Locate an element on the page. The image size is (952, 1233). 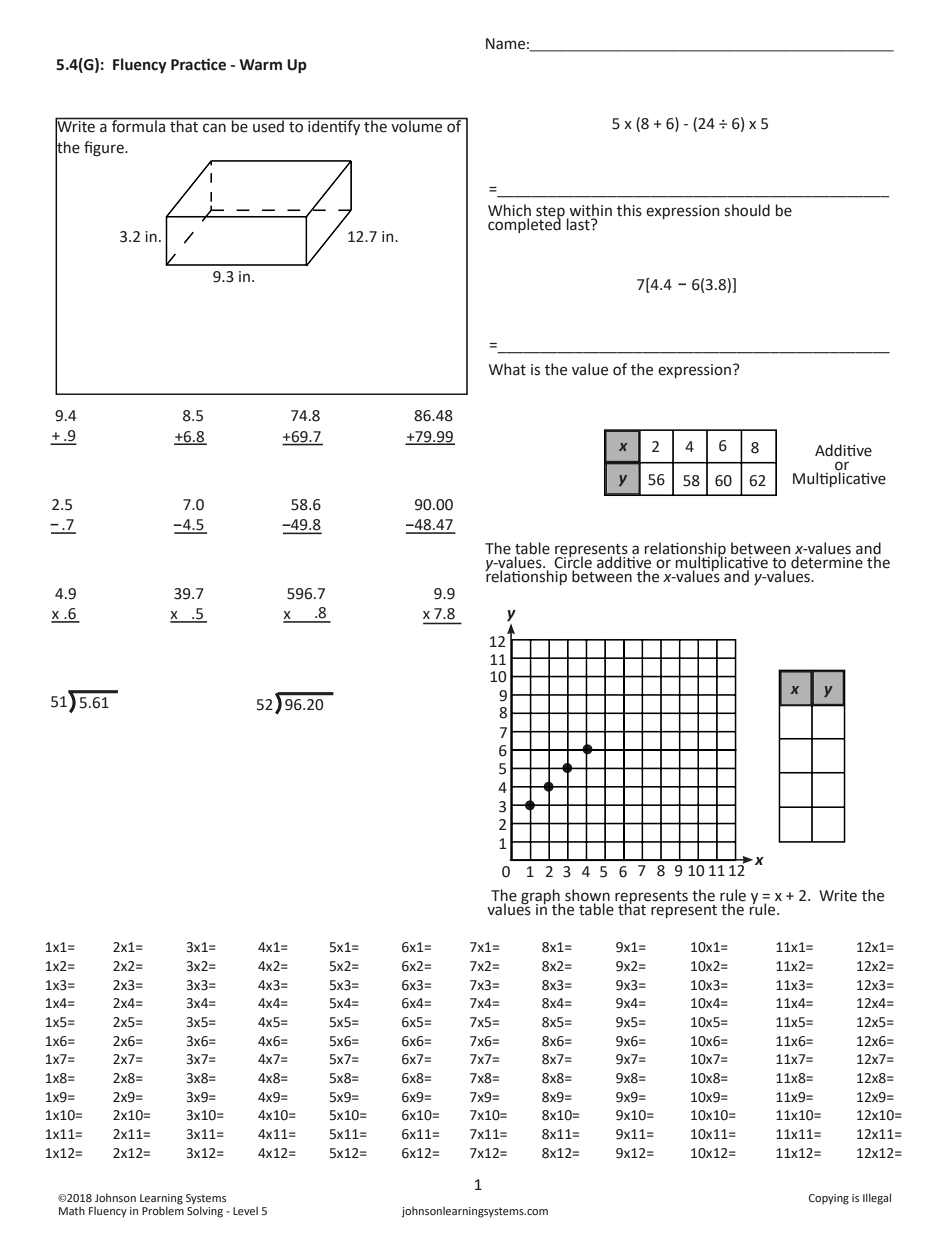
volume is located at coordinates (417, 125).
